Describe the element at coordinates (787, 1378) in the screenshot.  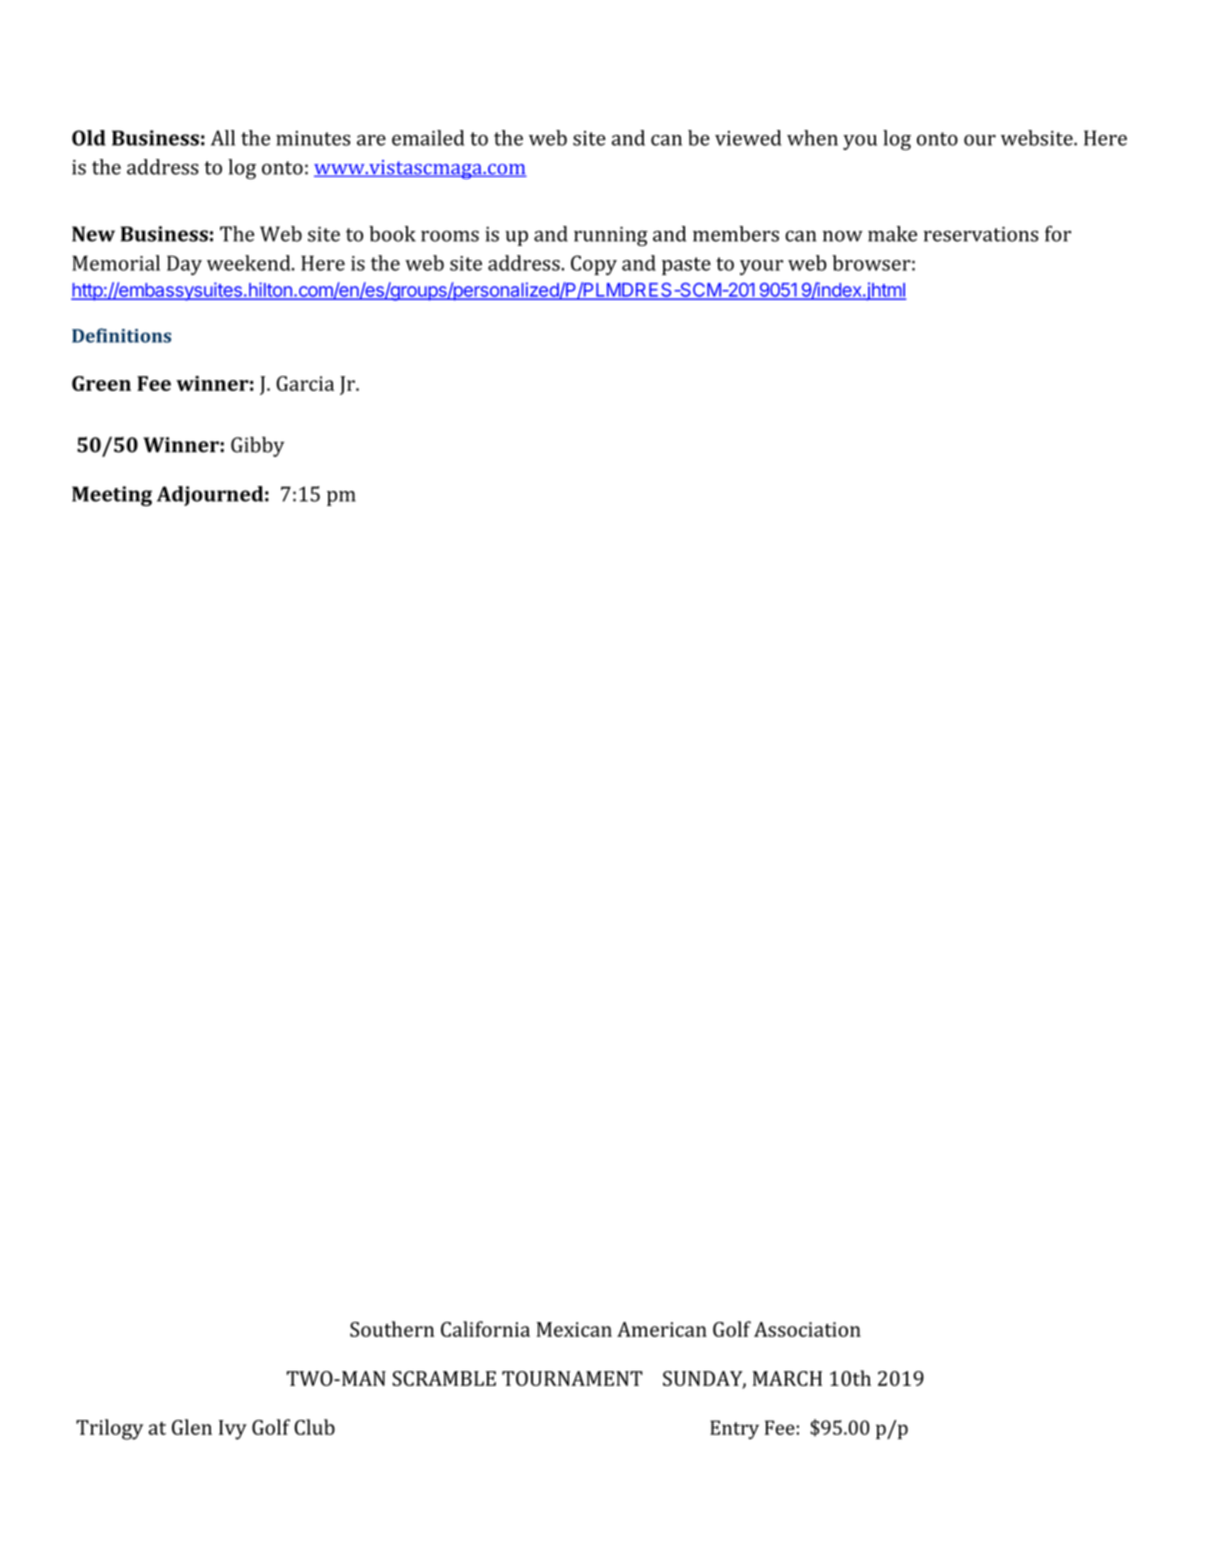
I see `MARCH` at that location.
